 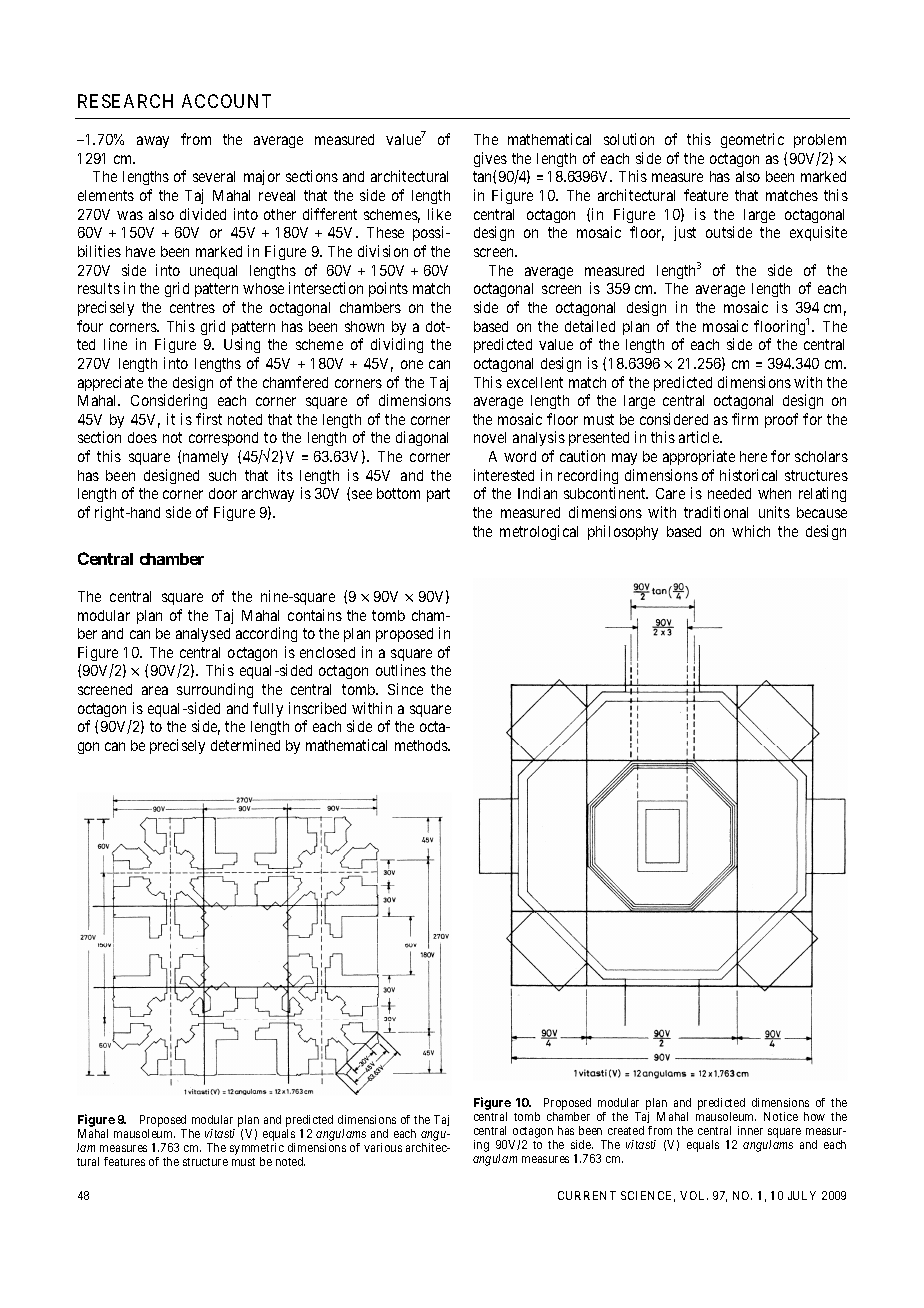 What do you see at coordinates (209, 419) in the page?
I see `first` at bounding box center [209, 419].
